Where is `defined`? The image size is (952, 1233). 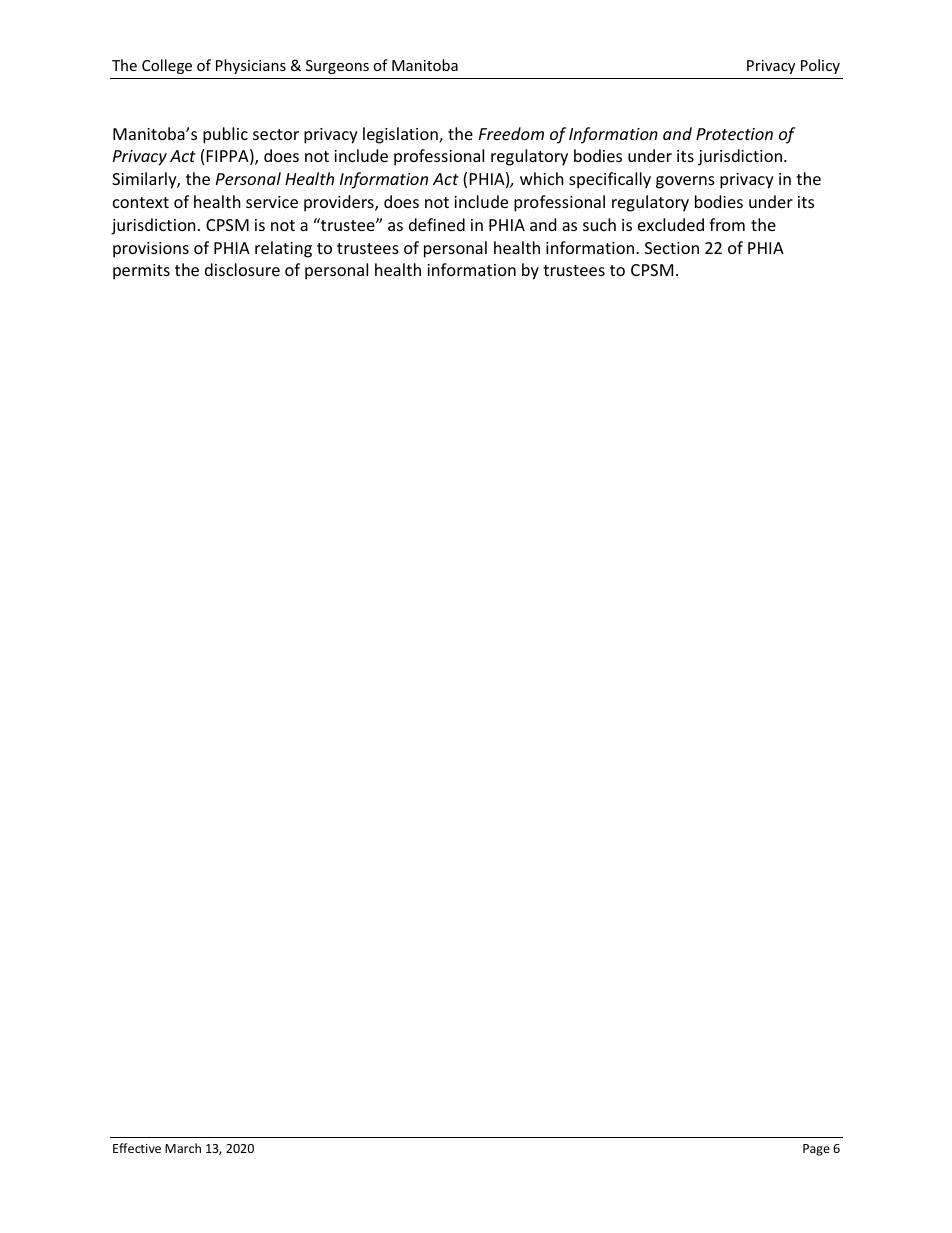 defined is located at coordinates (437, 224).
